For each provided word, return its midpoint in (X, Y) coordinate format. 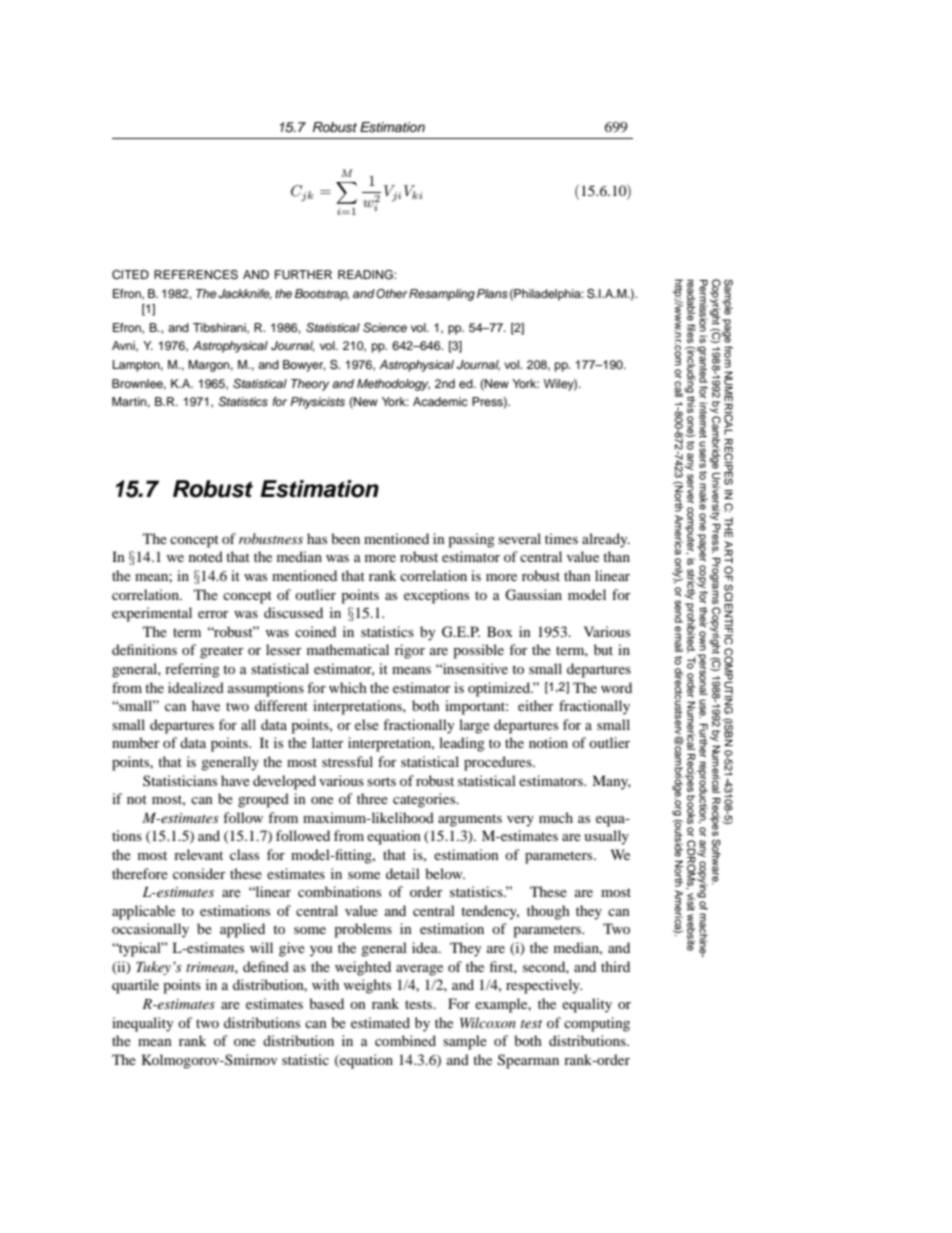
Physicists (317, 403)
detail (403, 873)
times (561, 538)
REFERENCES (196, 275)
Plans (492, 293)
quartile (135, 986)
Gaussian (533, 595)
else (367, 724)
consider (199, 873)
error (213, 614)
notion (548, 742)
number (136, 742)
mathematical (348, 649)
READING (366, 275)
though (548, 912)
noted (206, 556)
